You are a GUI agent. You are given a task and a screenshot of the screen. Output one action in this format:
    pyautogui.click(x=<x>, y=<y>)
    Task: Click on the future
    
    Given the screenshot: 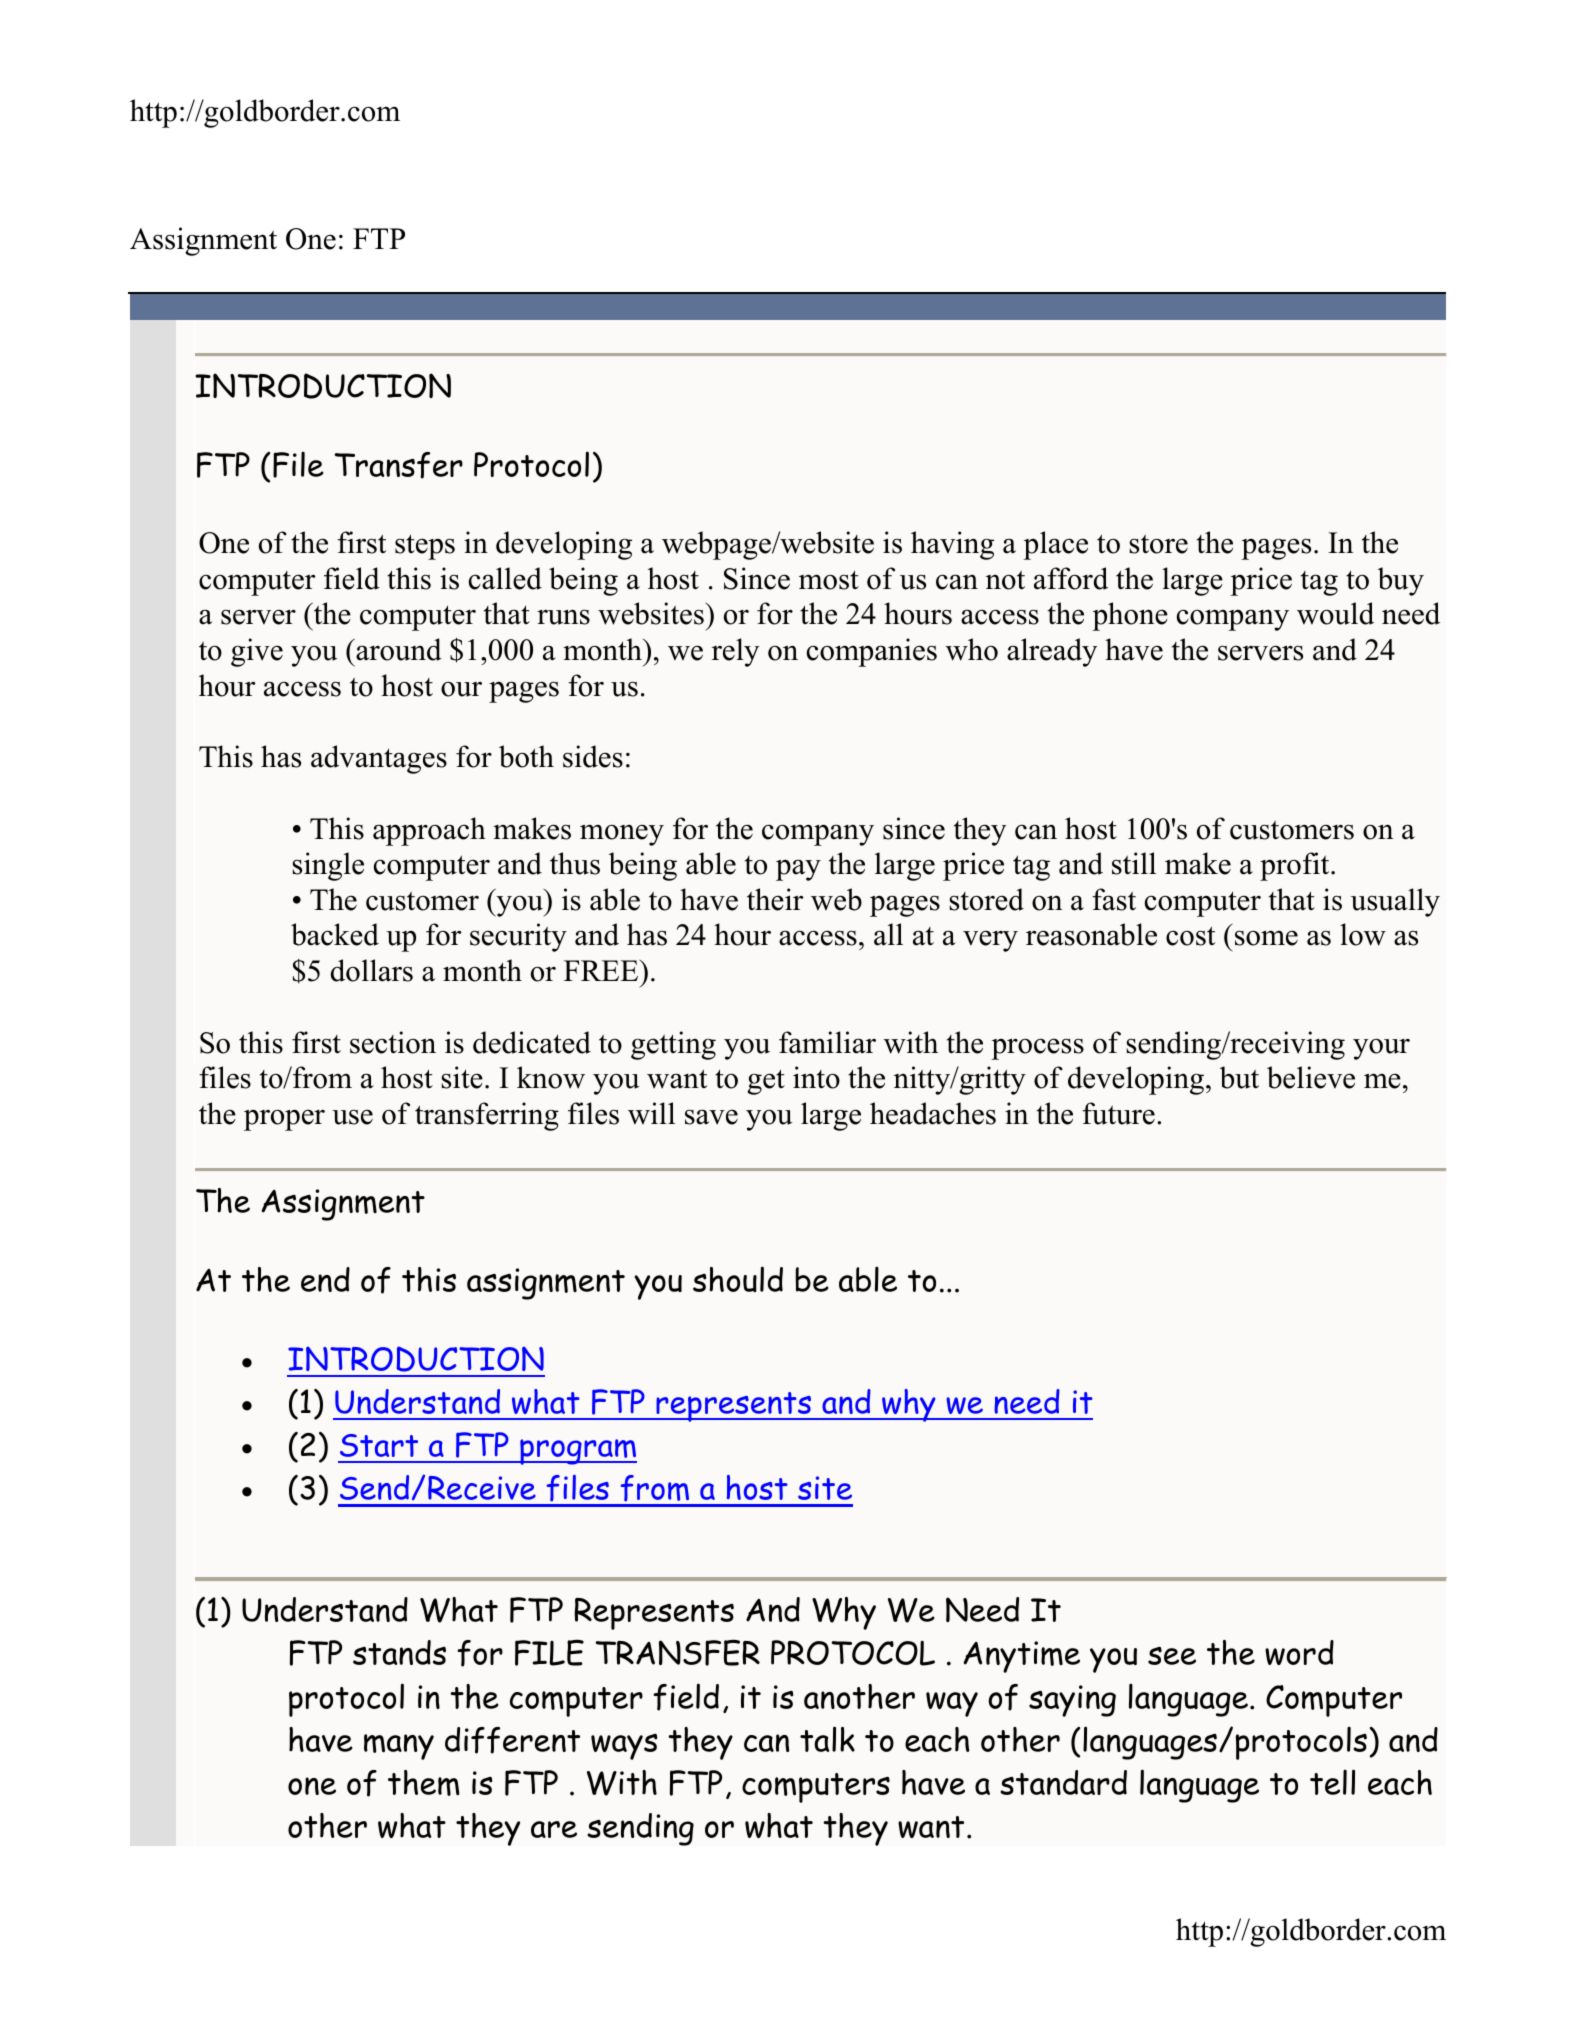 What is the action you would take?
    pyautogui.click(x=1118, y=1113)
